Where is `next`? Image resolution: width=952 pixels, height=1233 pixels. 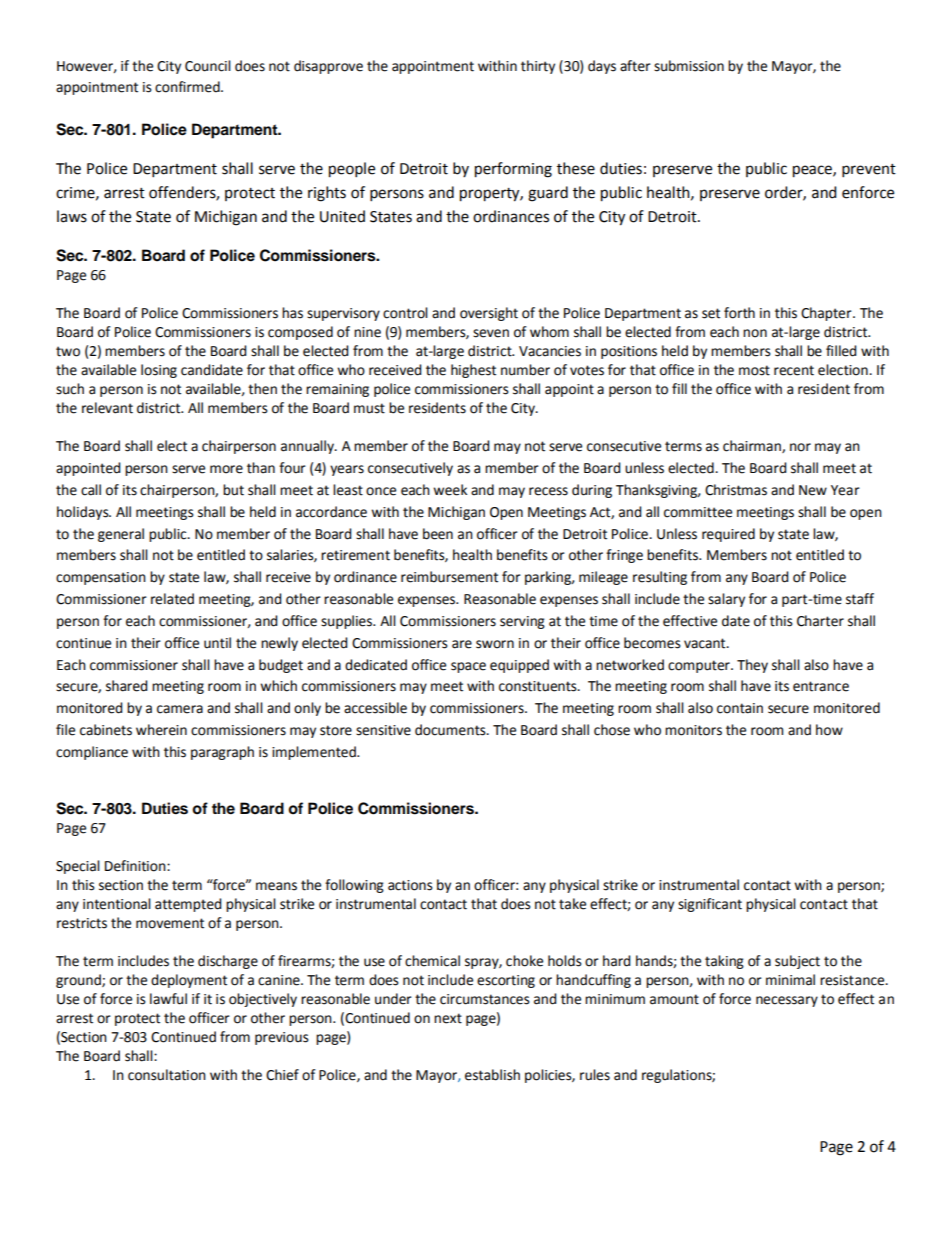
next is located at coordinates (448, 1018).
